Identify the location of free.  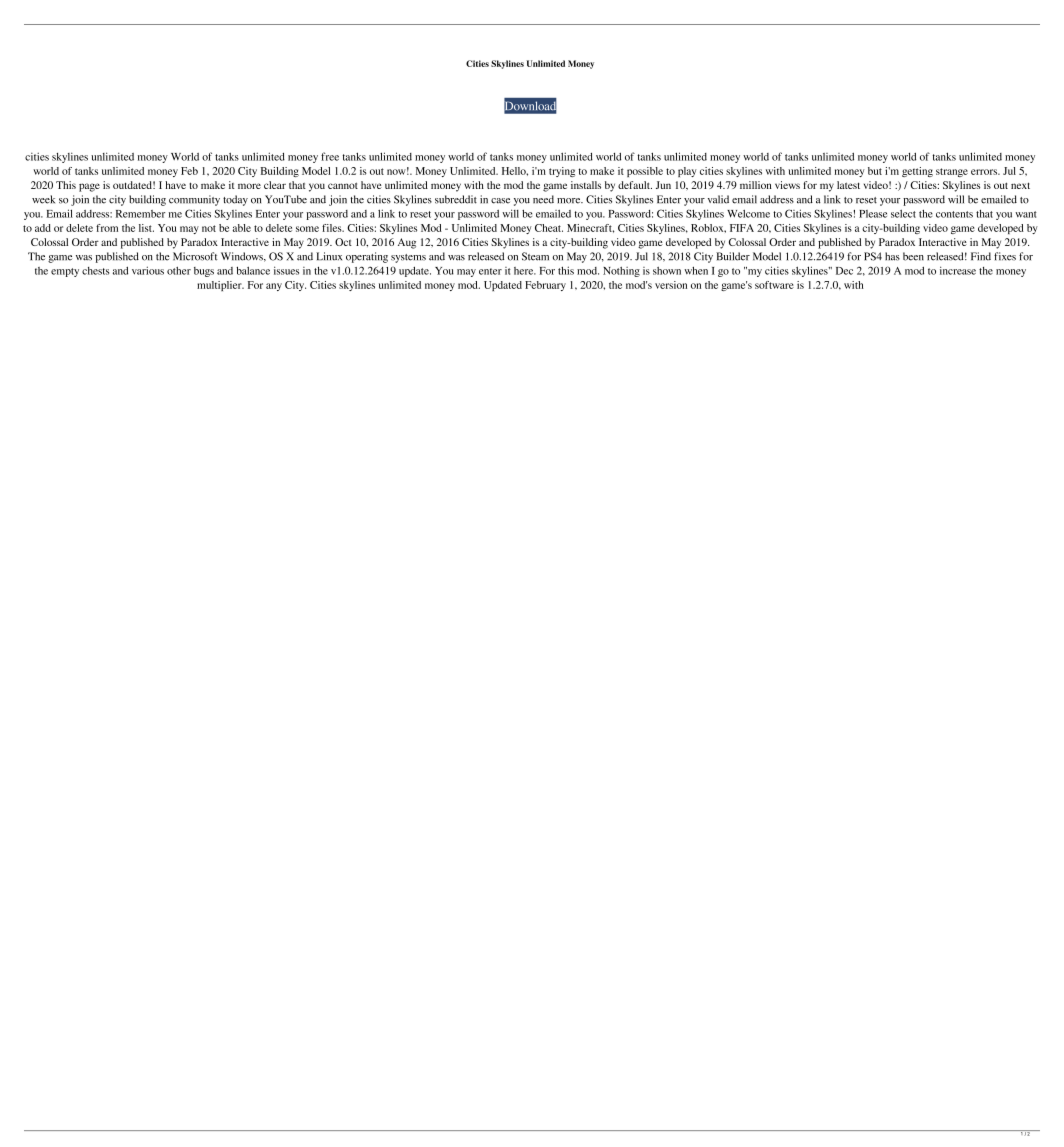
(330, 156).
